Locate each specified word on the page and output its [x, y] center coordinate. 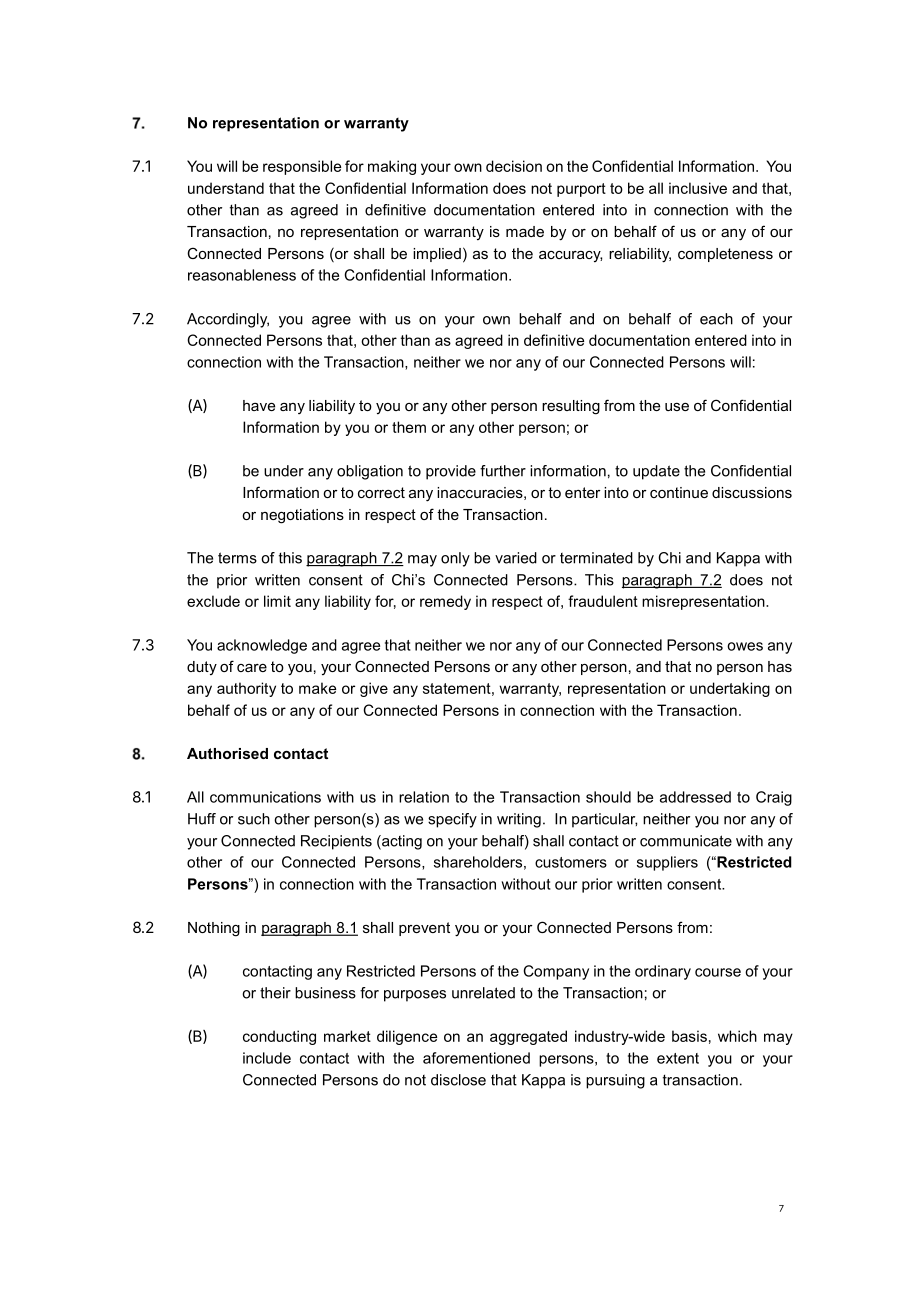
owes [745, 646]
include [267, 1058]
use [677, 407]
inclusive [698, 188]
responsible [302, 167]
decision [514, 166]
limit [277, 601]
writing [519, 820]
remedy [445, 602]
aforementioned [476, 1058]
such [254, 819]
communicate [686, 841]
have [259, 405]
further [503, 471]
